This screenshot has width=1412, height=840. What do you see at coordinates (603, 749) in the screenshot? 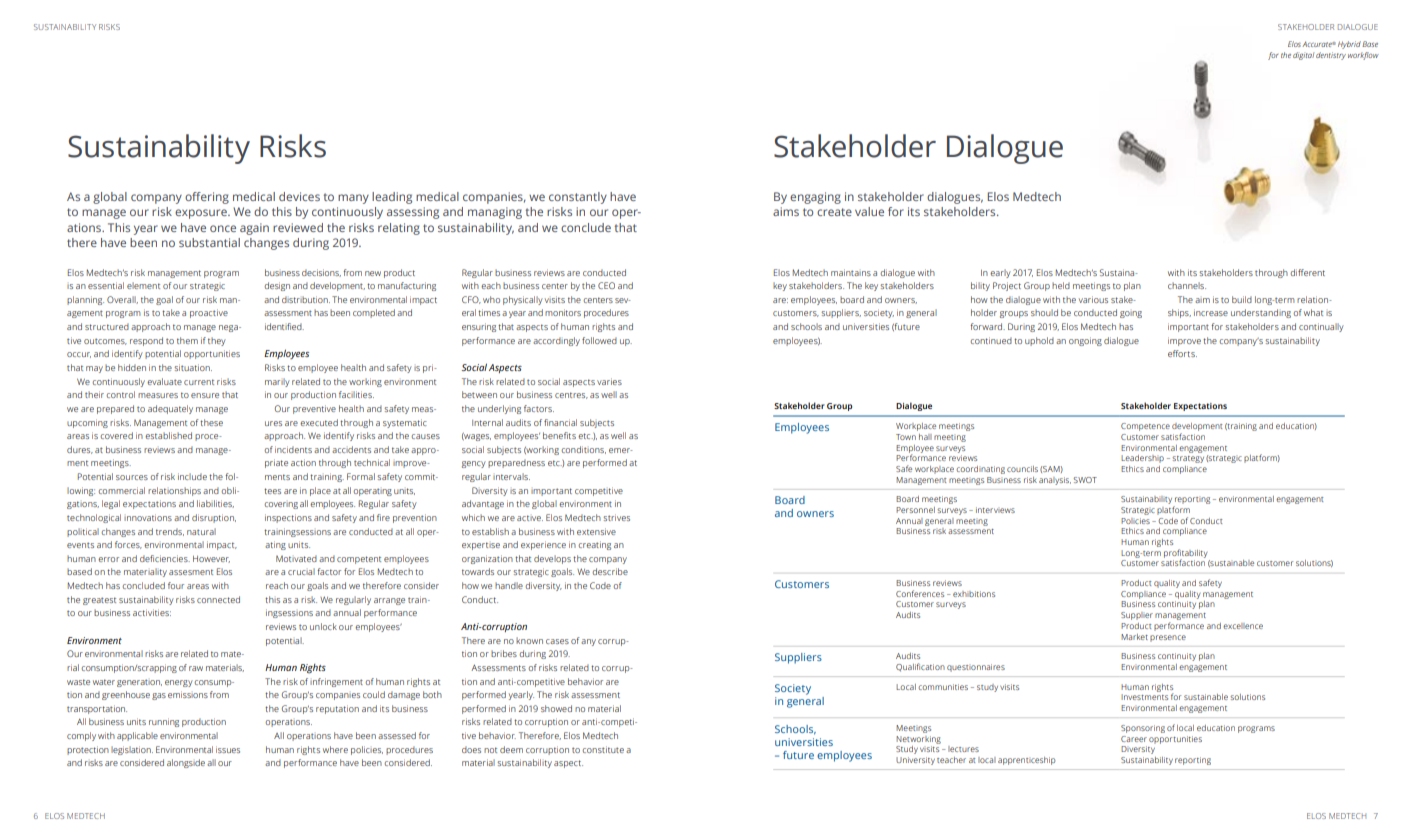
I see `constitute` at bounding box center [603, 749].
